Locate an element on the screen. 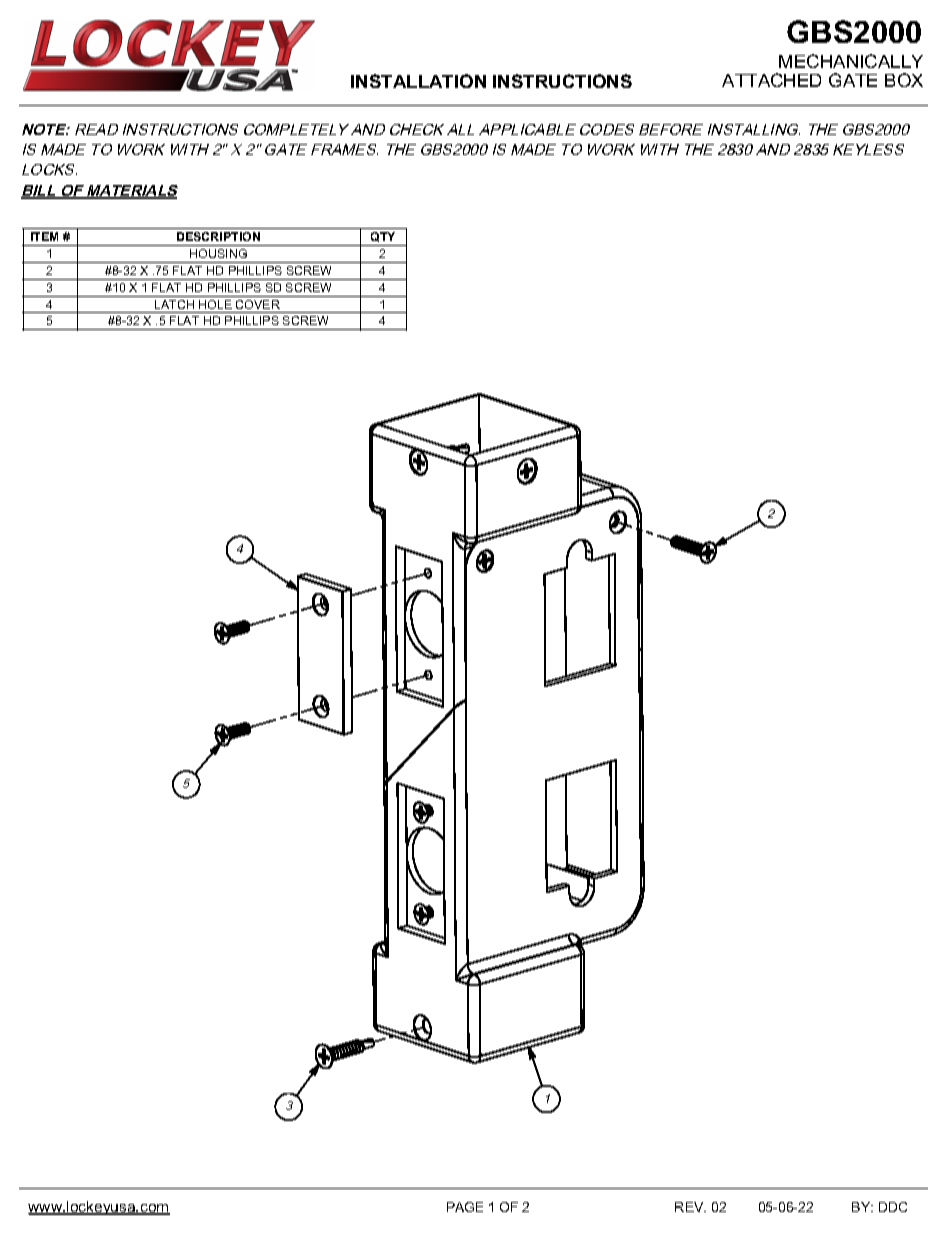  DDC is located at coordinates (893, 1207).
